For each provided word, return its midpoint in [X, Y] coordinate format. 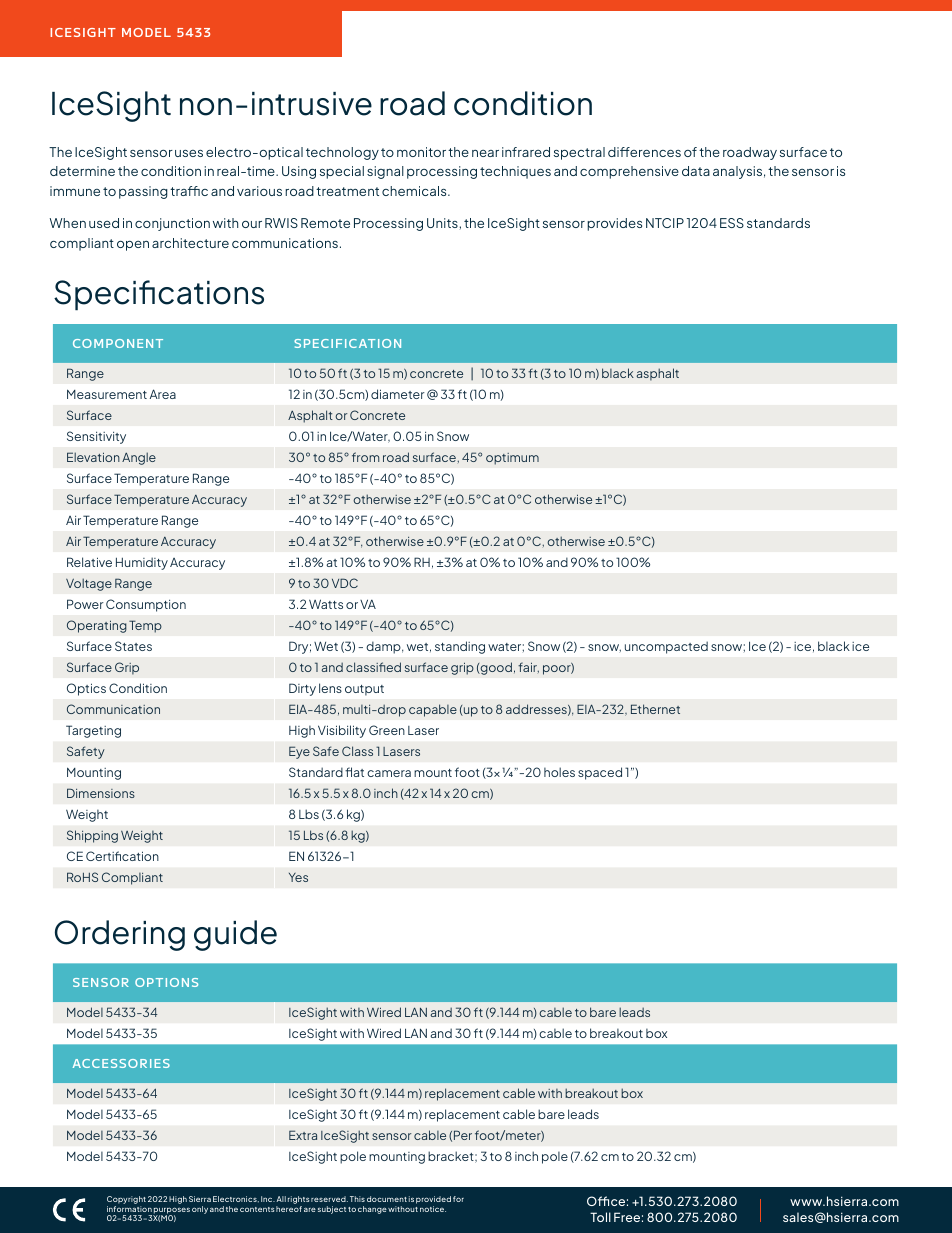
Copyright [126, 1201]
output [364, 690]
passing [143, 192]
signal [385, 172]
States [133, 646]
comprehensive [629, 172]
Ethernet [655, 709]
